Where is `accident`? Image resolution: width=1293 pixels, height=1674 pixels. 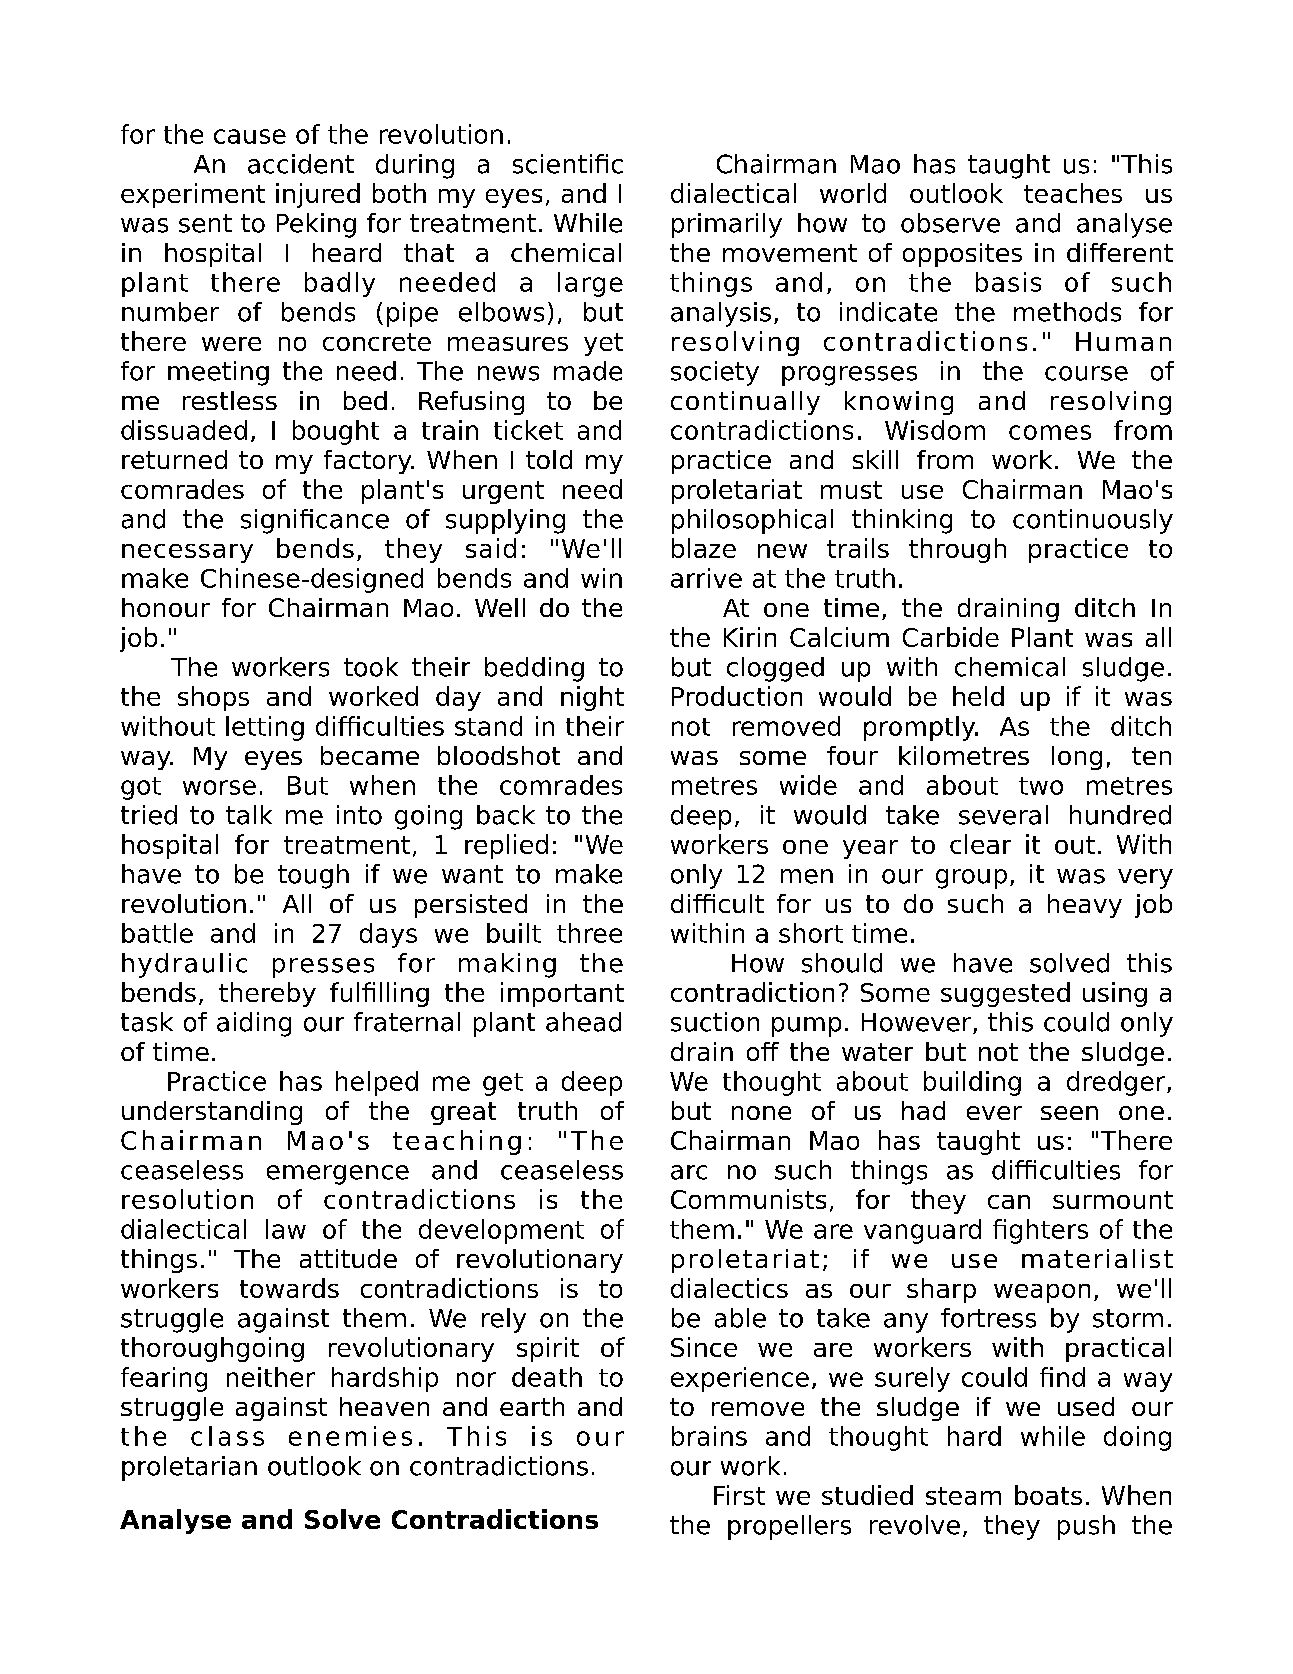 accident is located at coordinates (301, 164).
